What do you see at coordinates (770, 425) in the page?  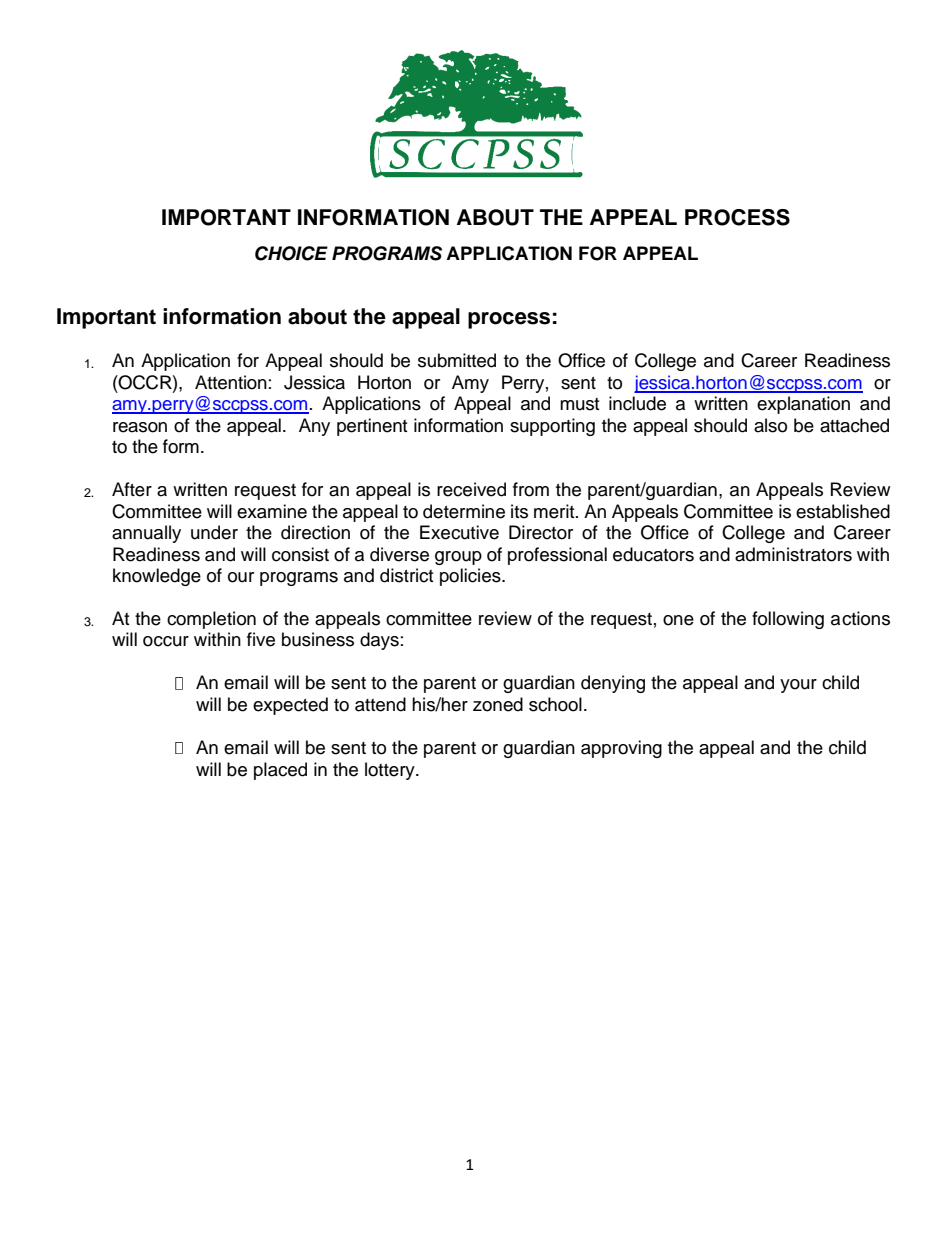 I see `also` at bounding box center [770, 425].
